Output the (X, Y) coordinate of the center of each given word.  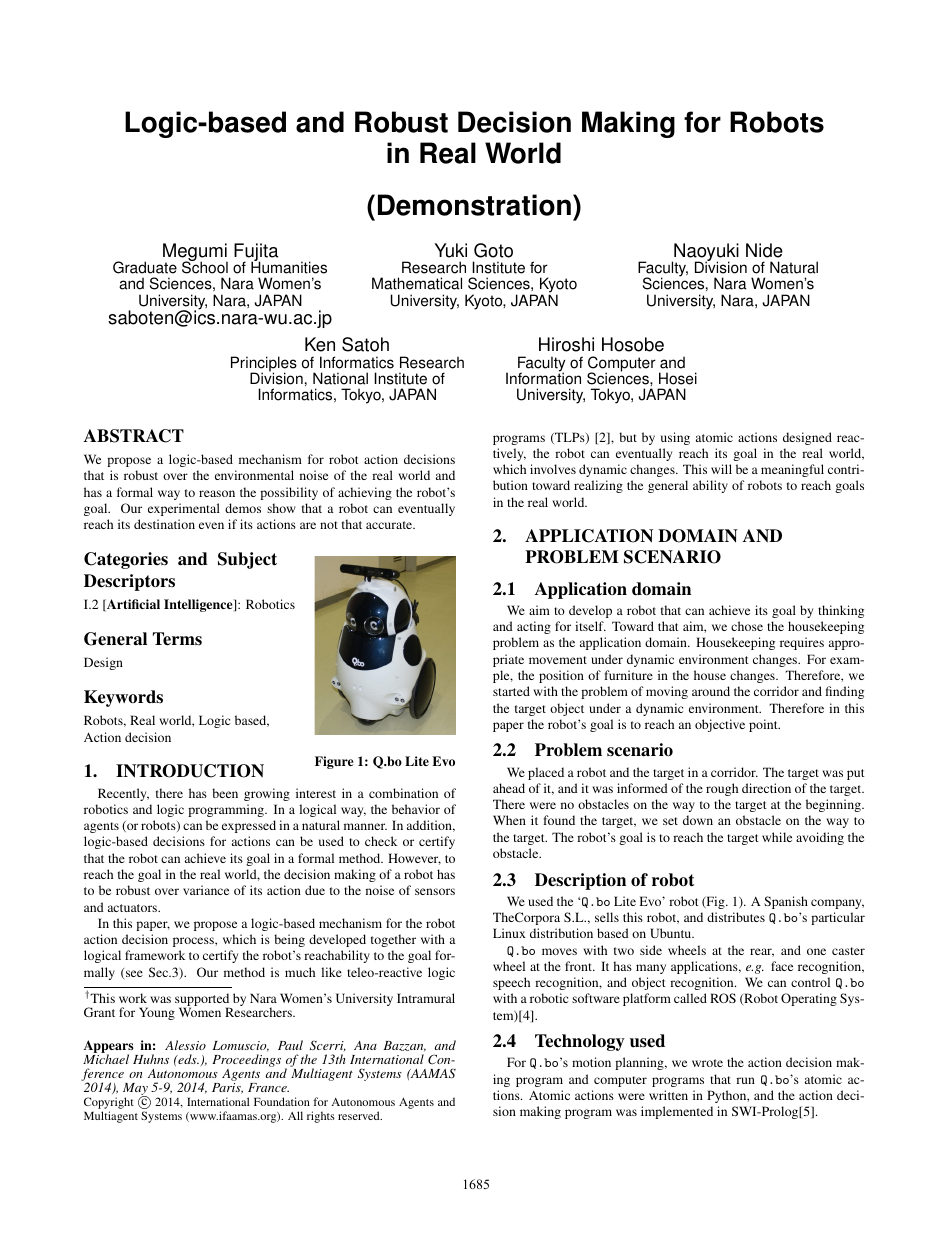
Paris (227, 1088)
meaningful (792, 470)
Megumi (195, 253)
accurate (390, 525)
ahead (509, 788)
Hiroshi (566, 344)
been (225, 793)
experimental (184, 509)
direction (766, 788)
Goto (493, 250)
